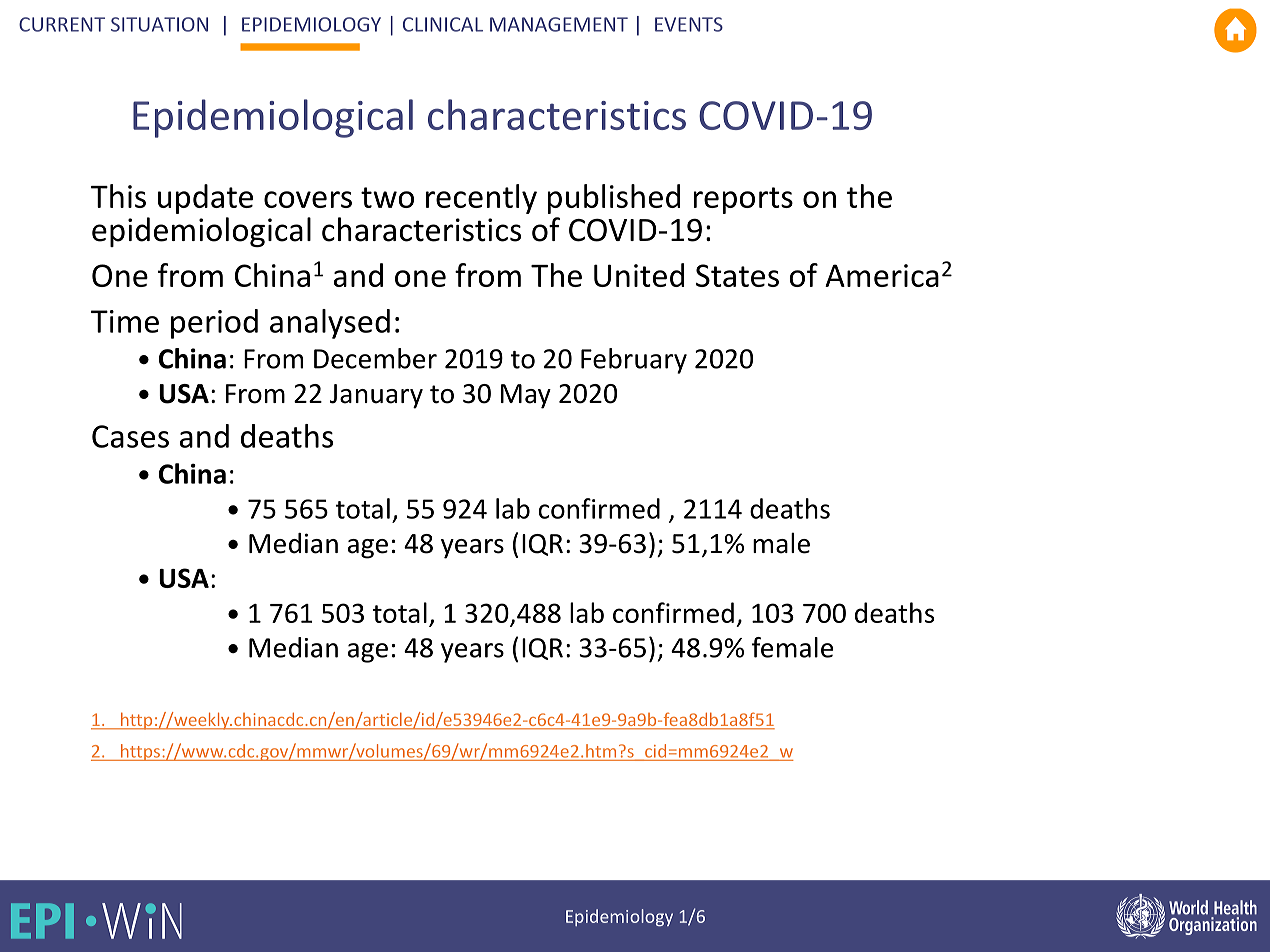 This image has height=952, width=1270. I want to click on Cases, so click(130, 436).
